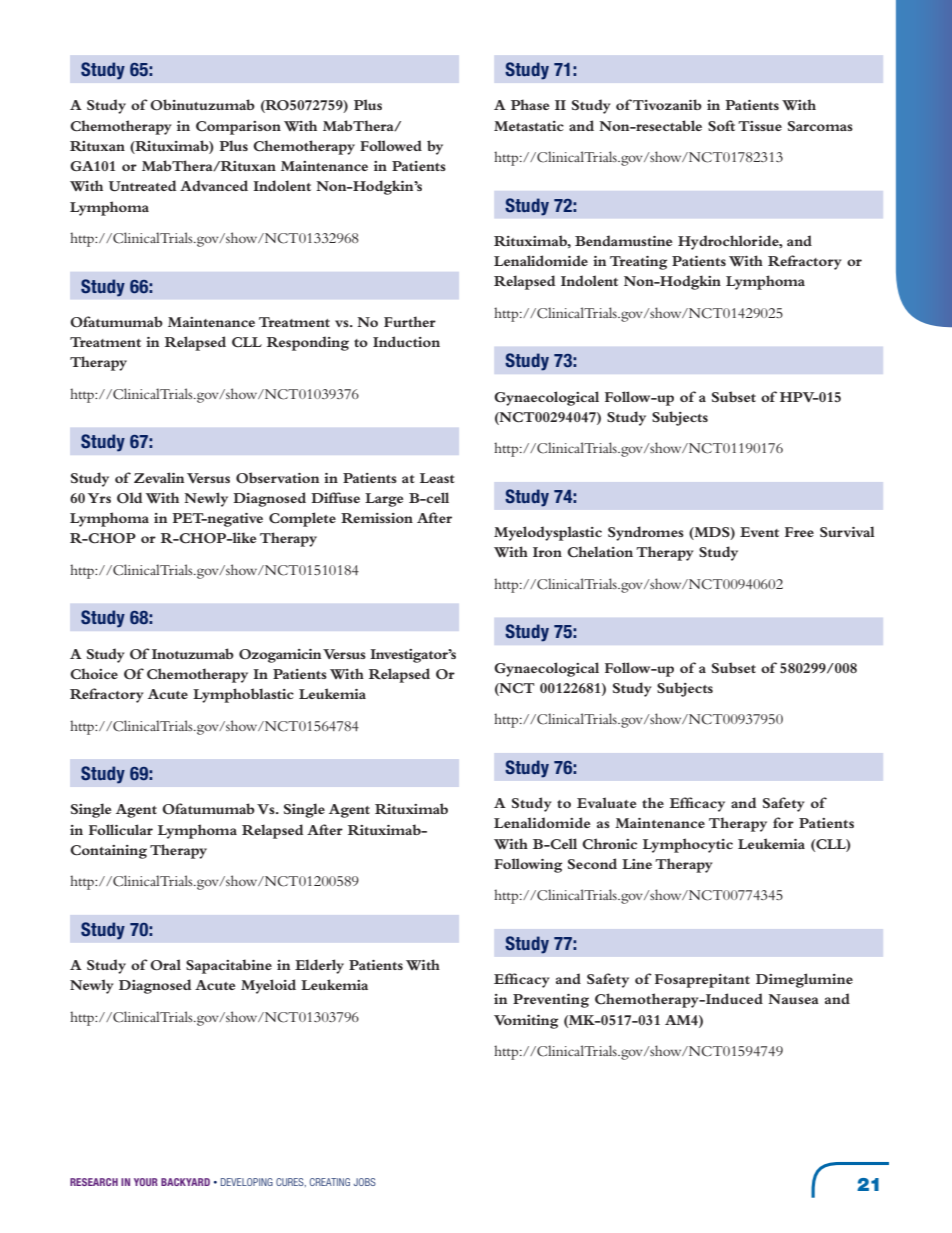  What do you see at coordinates (529, 126) in the screenshot?
I see `Metastatic` at bounding box center [529, 126].
